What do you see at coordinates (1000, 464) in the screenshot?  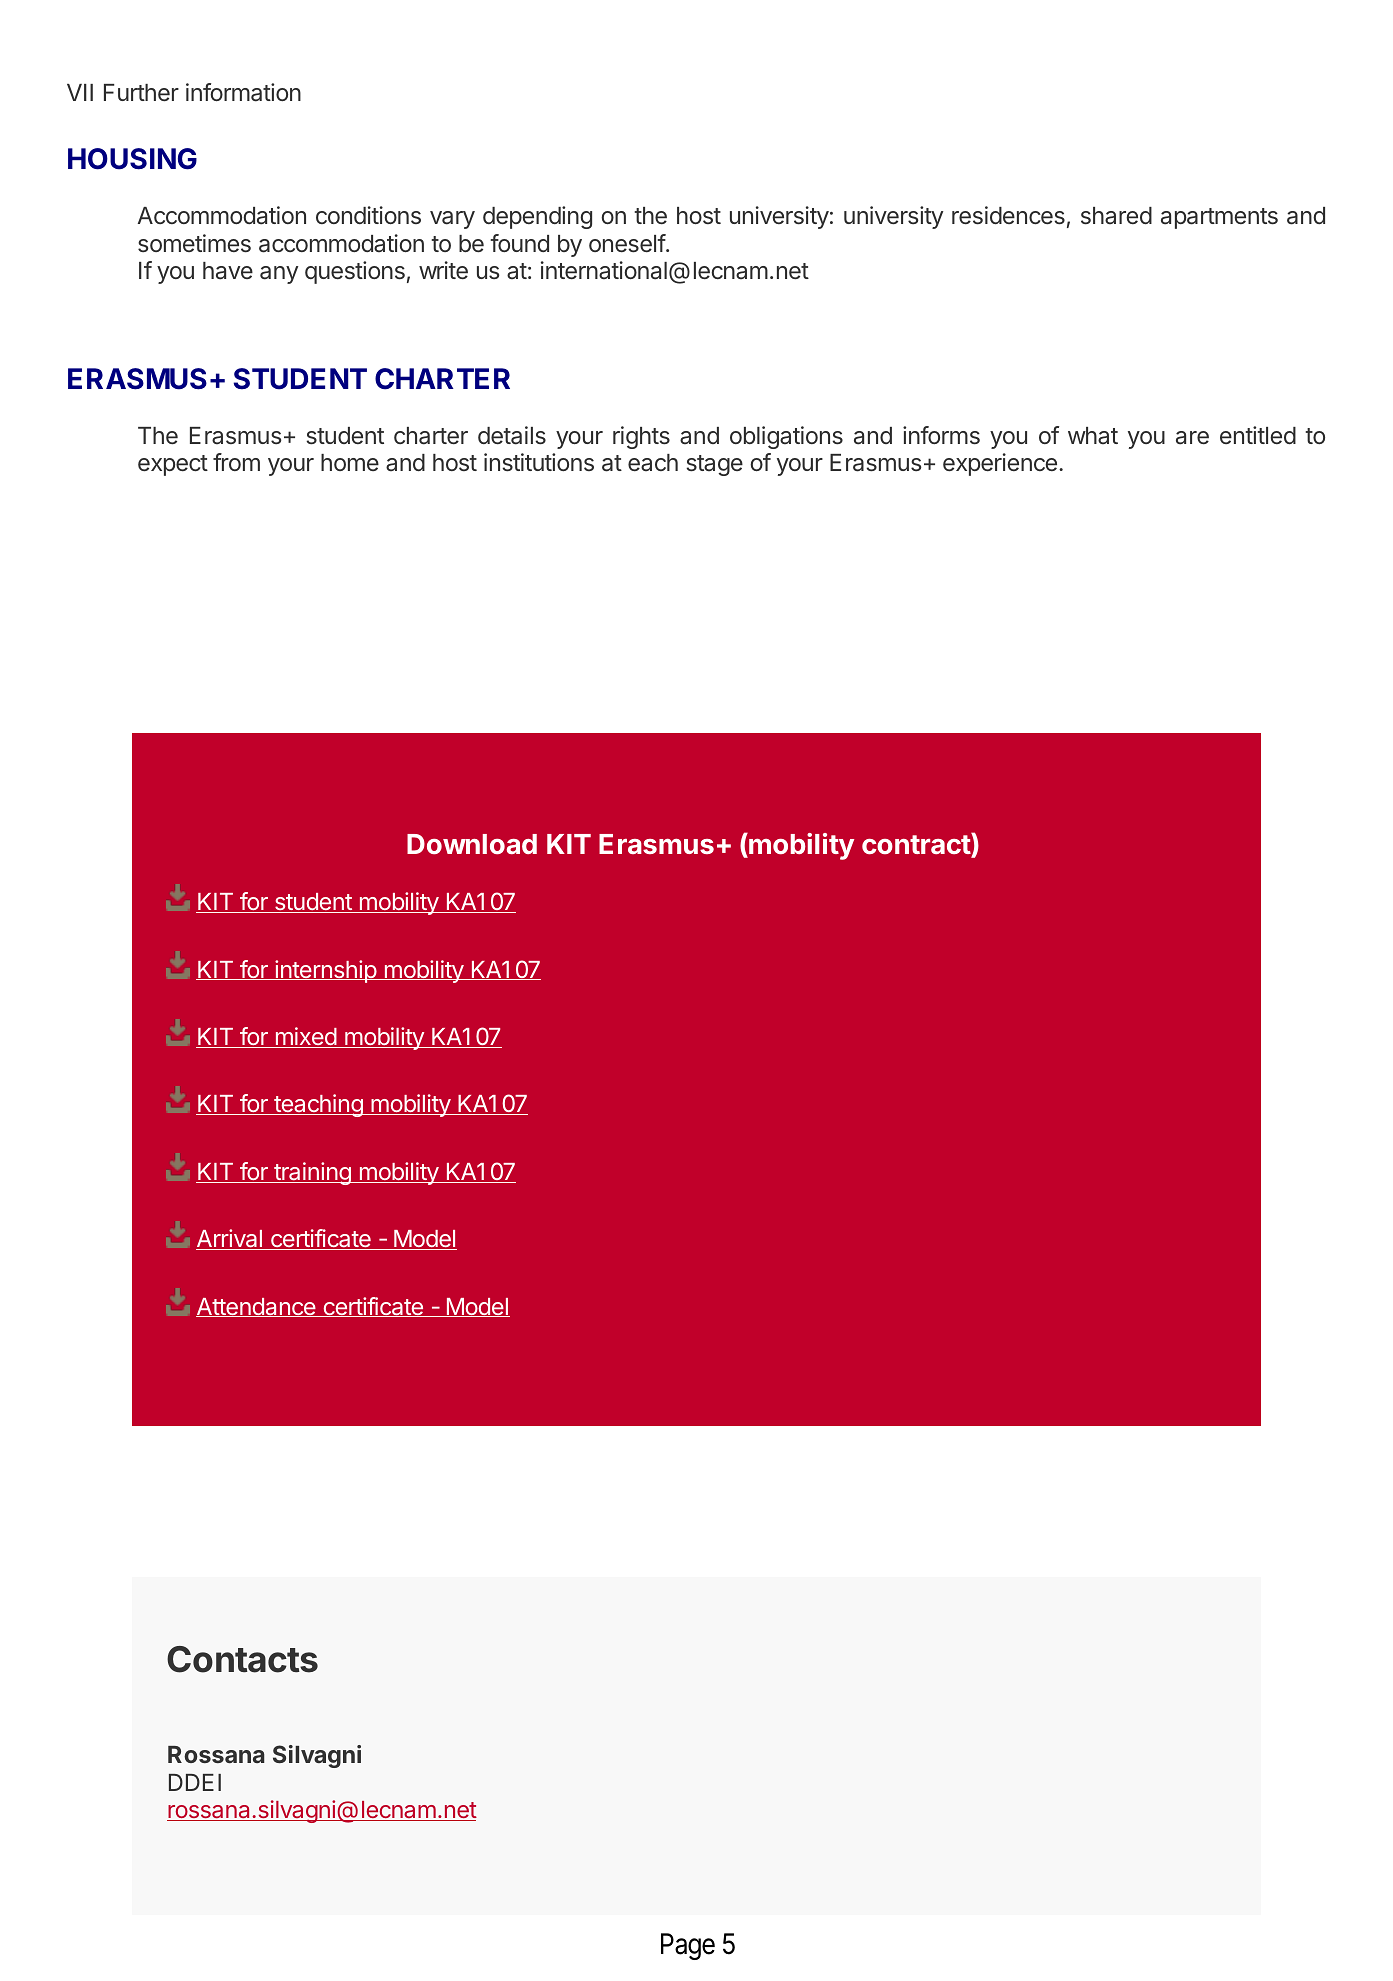 I see `experience` at bounding box center [1000, 464].
